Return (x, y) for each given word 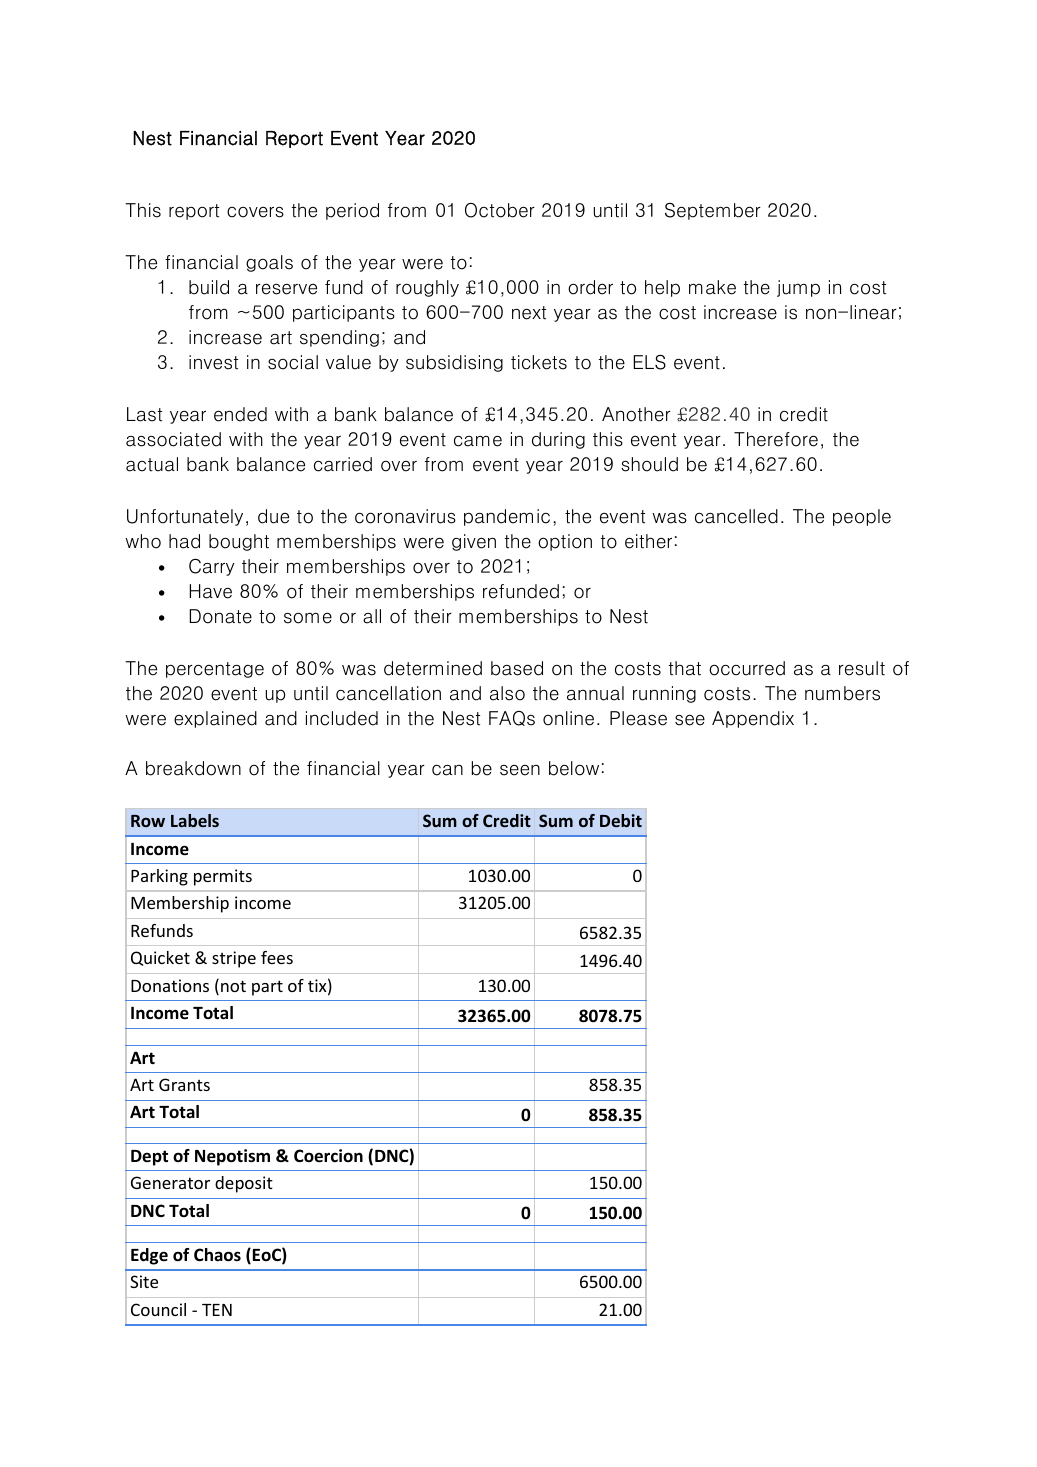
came (478, 441)
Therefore (776, 439)
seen (520, 770)
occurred (747, 668)
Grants (184, 1084)
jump (798, 288)
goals (269, 263)
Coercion (328, 1156)
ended (240, 414)
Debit (621, 820)
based (517, 668)
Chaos (217, 1255)
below (574, 768)
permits (223, 877)
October (500, 210)
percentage (215, 670)
